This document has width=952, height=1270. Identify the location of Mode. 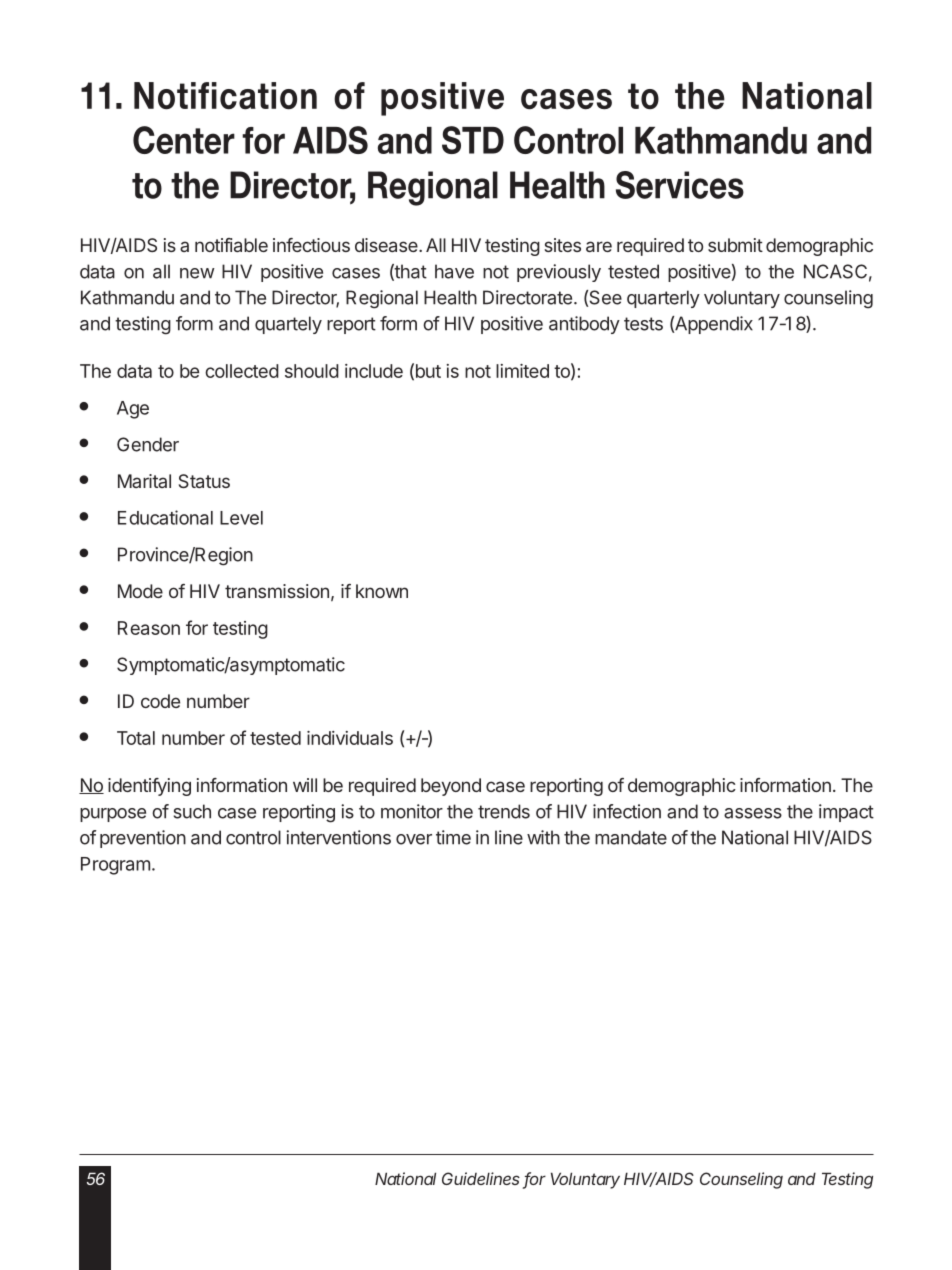
(140, 591).
